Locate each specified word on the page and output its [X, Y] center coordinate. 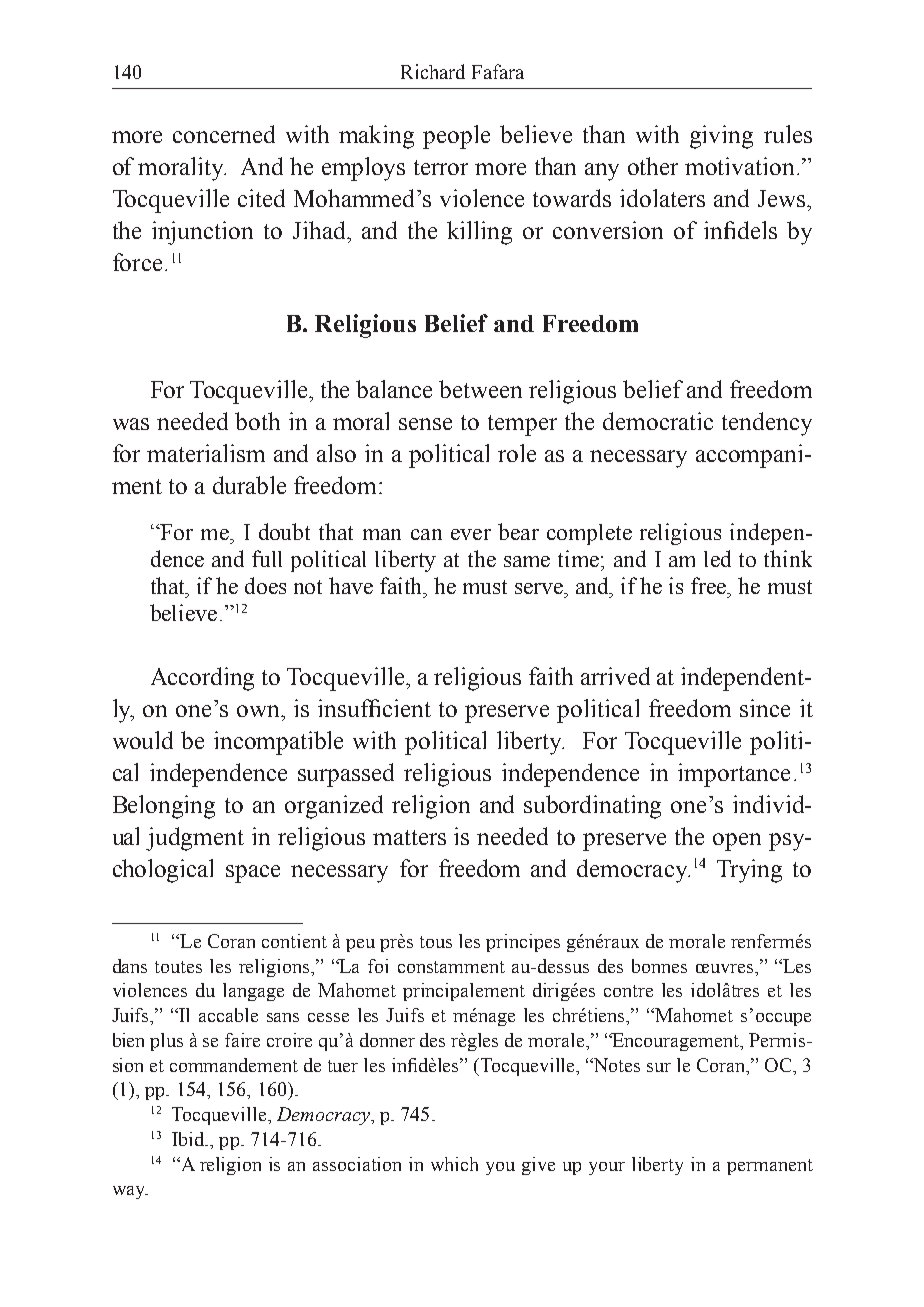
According [202, 679]
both [257, 421]
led [717, 558]
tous [436, 942]
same [527, 561]
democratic [658, 421]
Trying [749, 871]
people [456, 137]
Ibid [189, 1139]
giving [721, 137]
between [480, 389]
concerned [224, 134]
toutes [178, 967]
